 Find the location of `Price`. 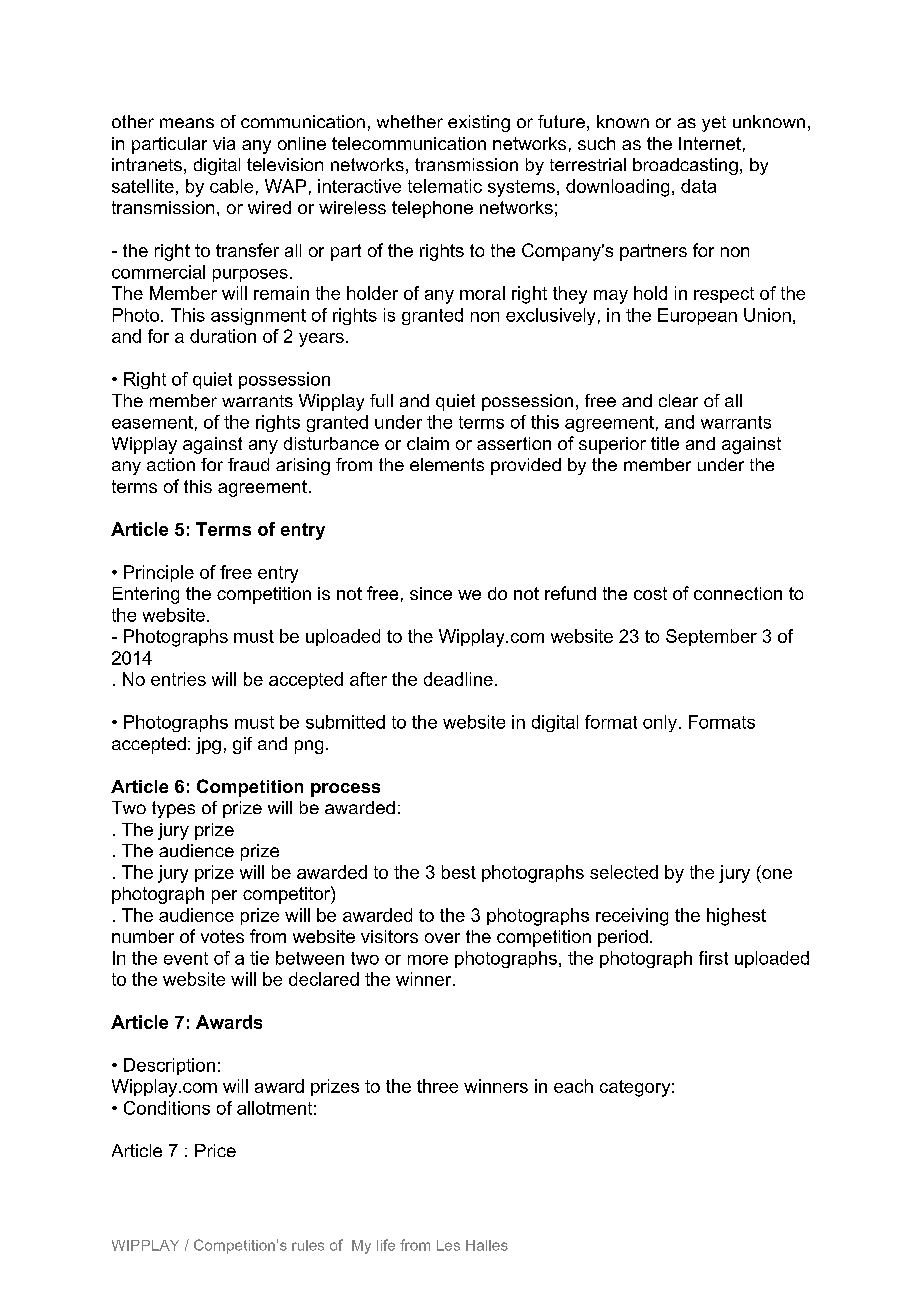

Price is located at coordinates (215, 1150).
